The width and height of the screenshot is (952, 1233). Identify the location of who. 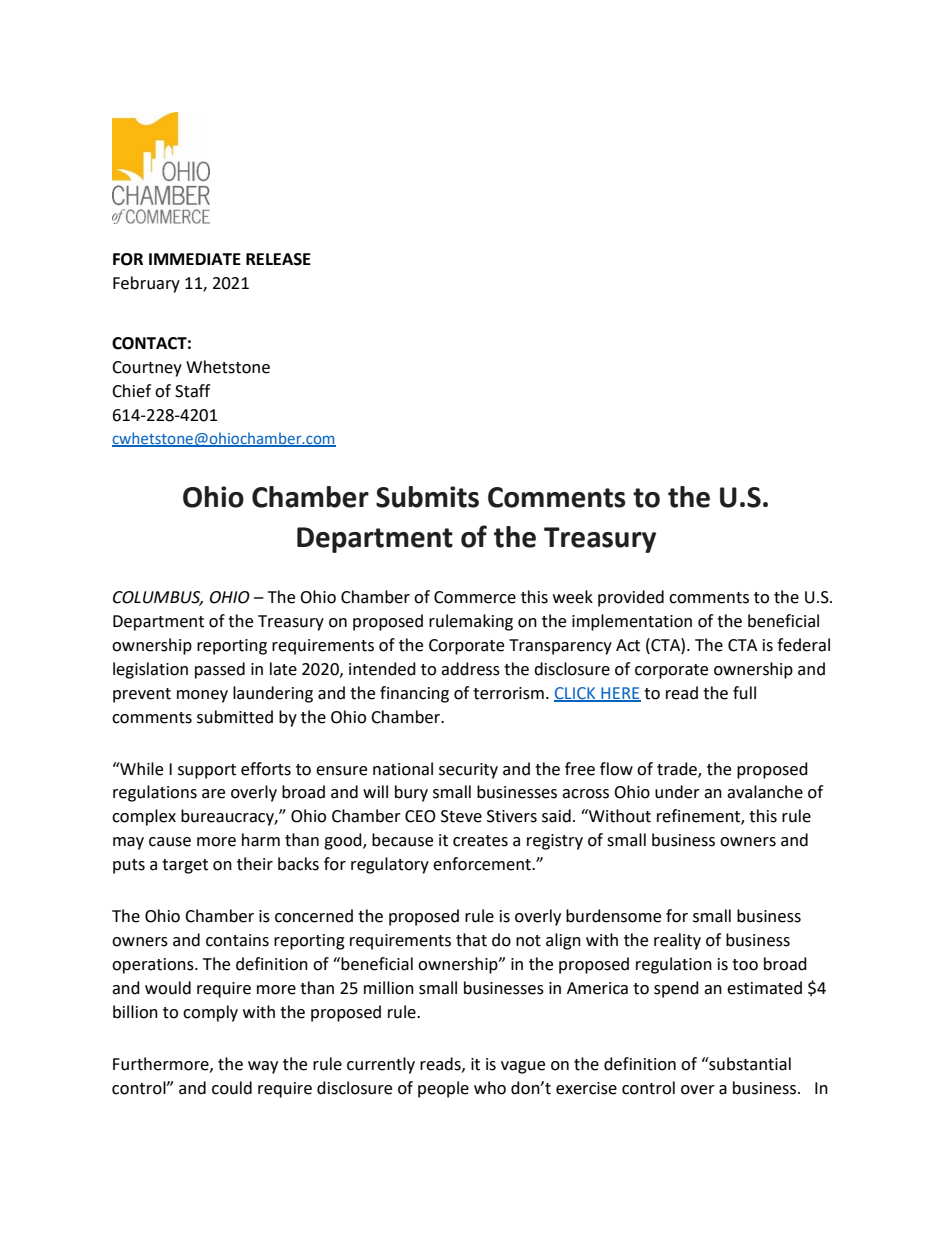
(490, 1088).
